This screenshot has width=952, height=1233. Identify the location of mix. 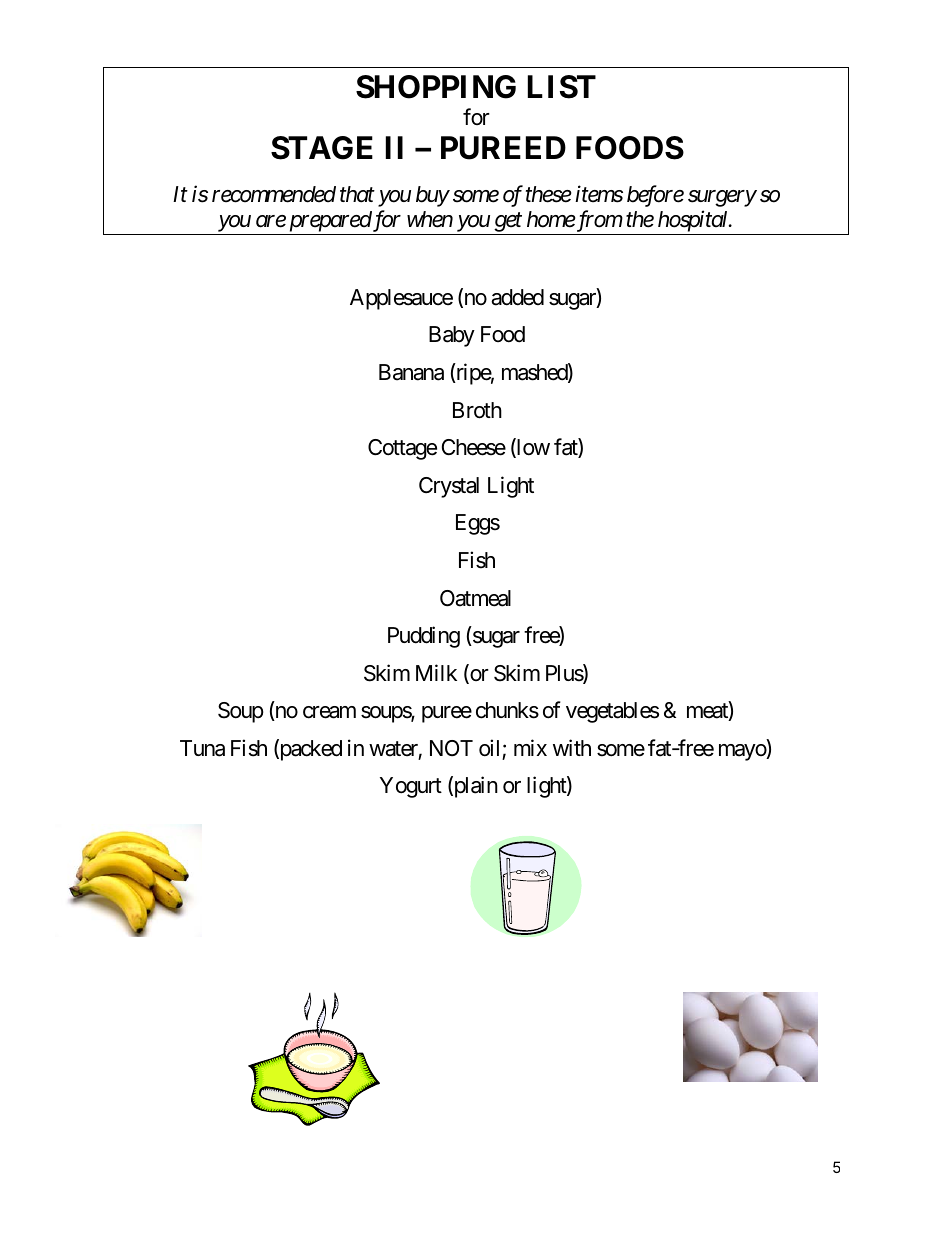
(530, 747).
